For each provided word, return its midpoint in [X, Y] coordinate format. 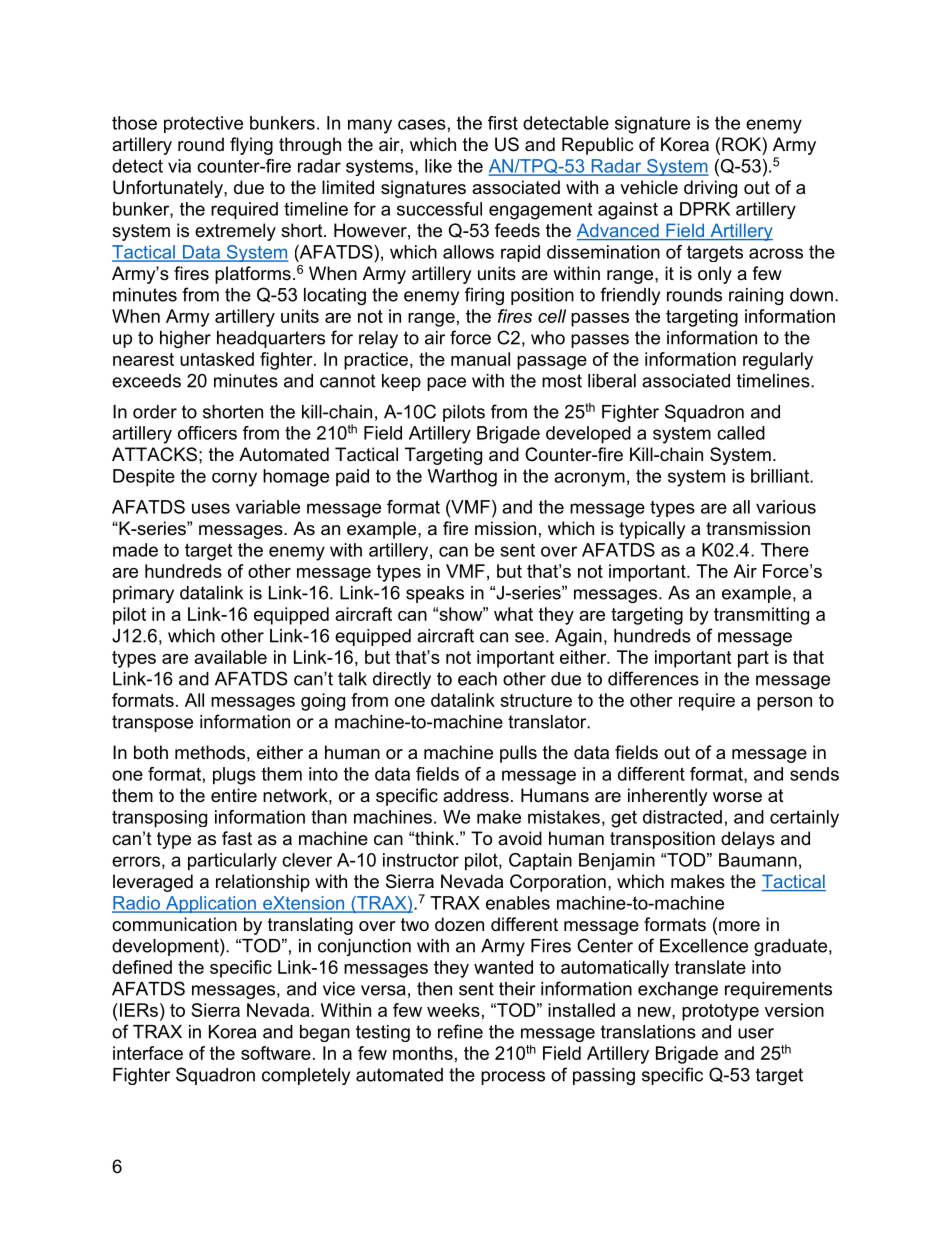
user [756, 1033]
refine [460, 1031]
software [276, 1053]
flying [251, 146]
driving [710, 189]
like [438, 166]
